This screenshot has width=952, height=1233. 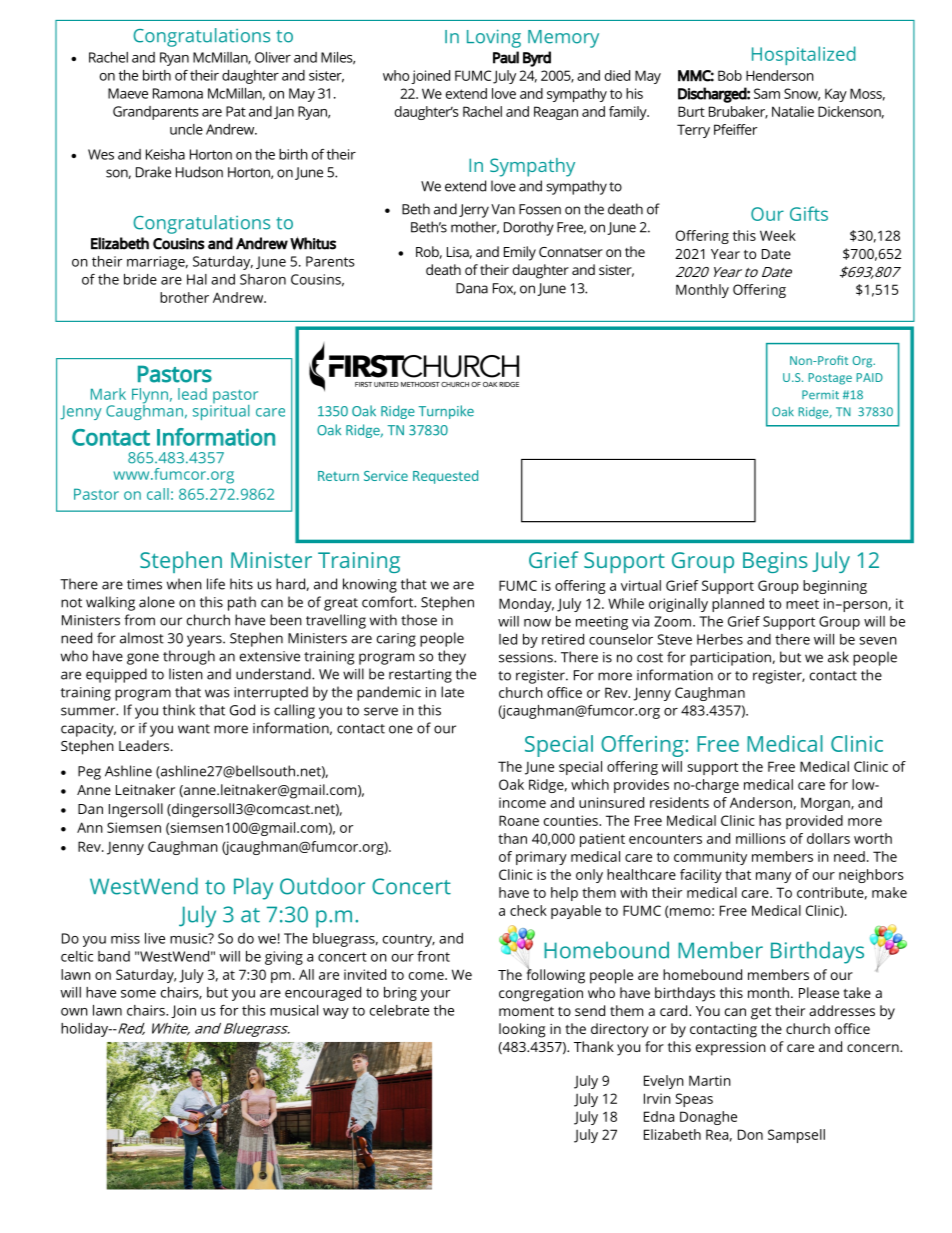 What do you see at coordinates (522, 1030) in the screenshot?
I see `looking` at bounding box center [522, 1030].
